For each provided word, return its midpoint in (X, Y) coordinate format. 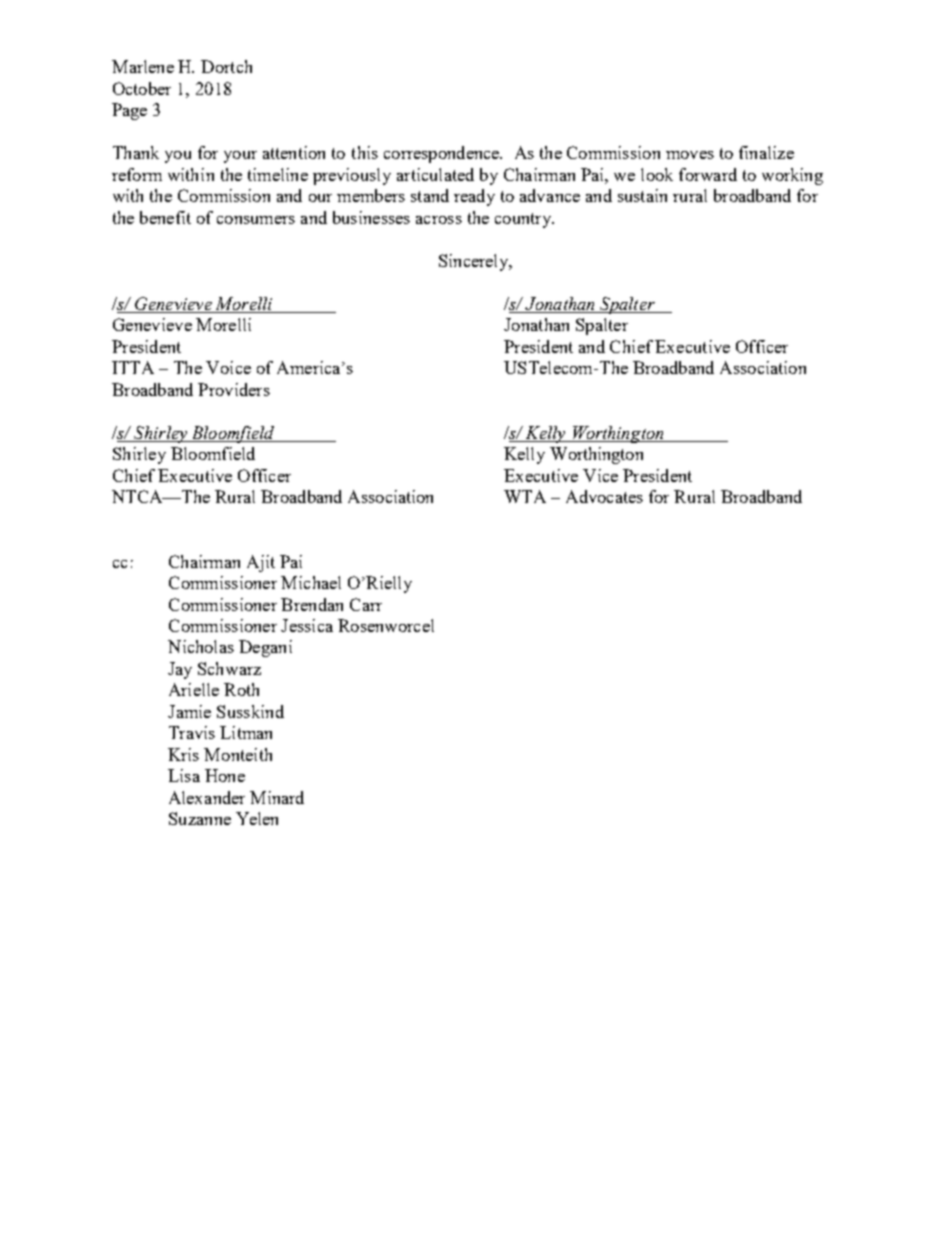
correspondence (443, 154)
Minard (277, 797)
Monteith (238, 754)
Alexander (207, 797)
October (142, 88)
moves (690, 155)
